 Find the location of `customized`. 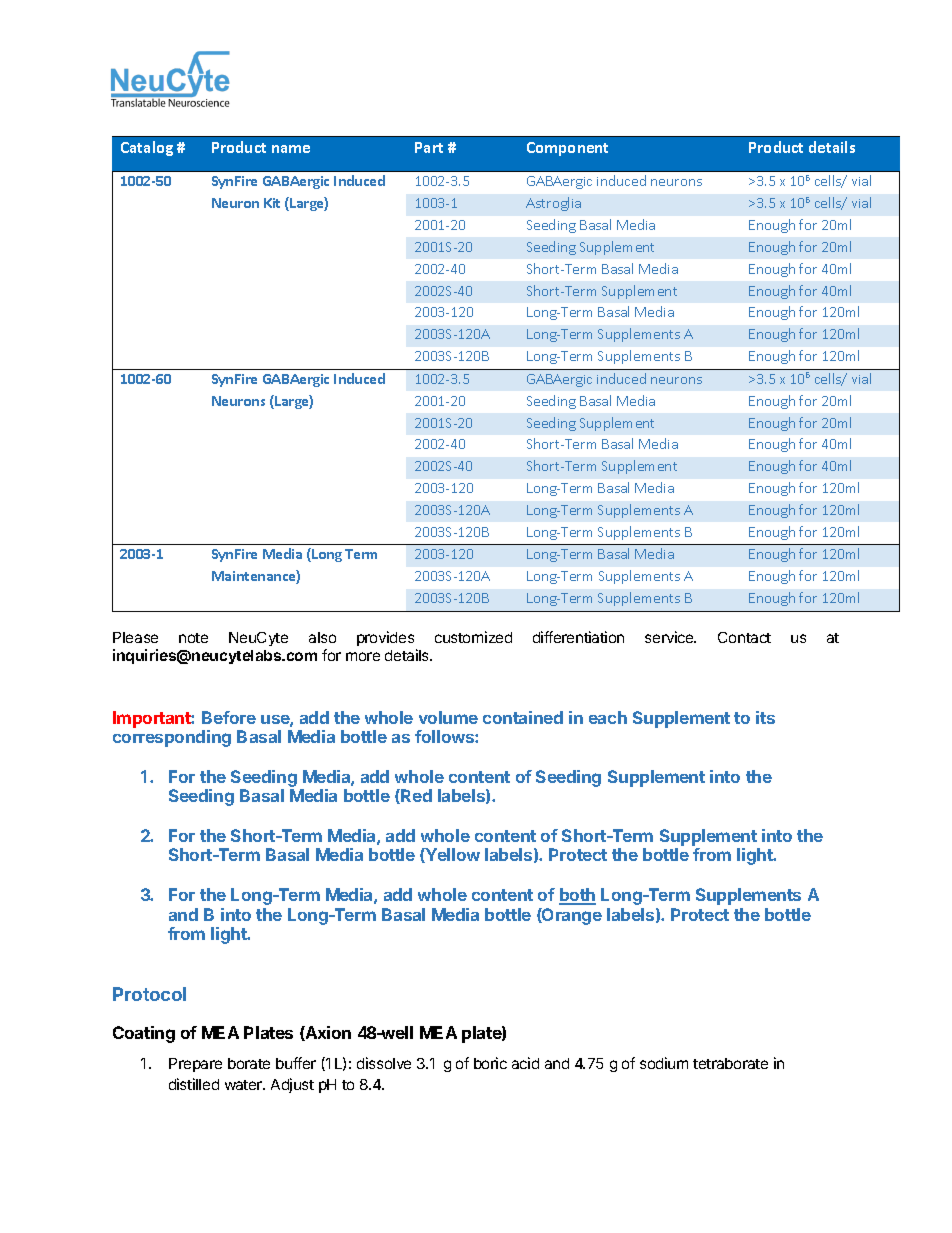

customized is located at coordinates (473, 637).
